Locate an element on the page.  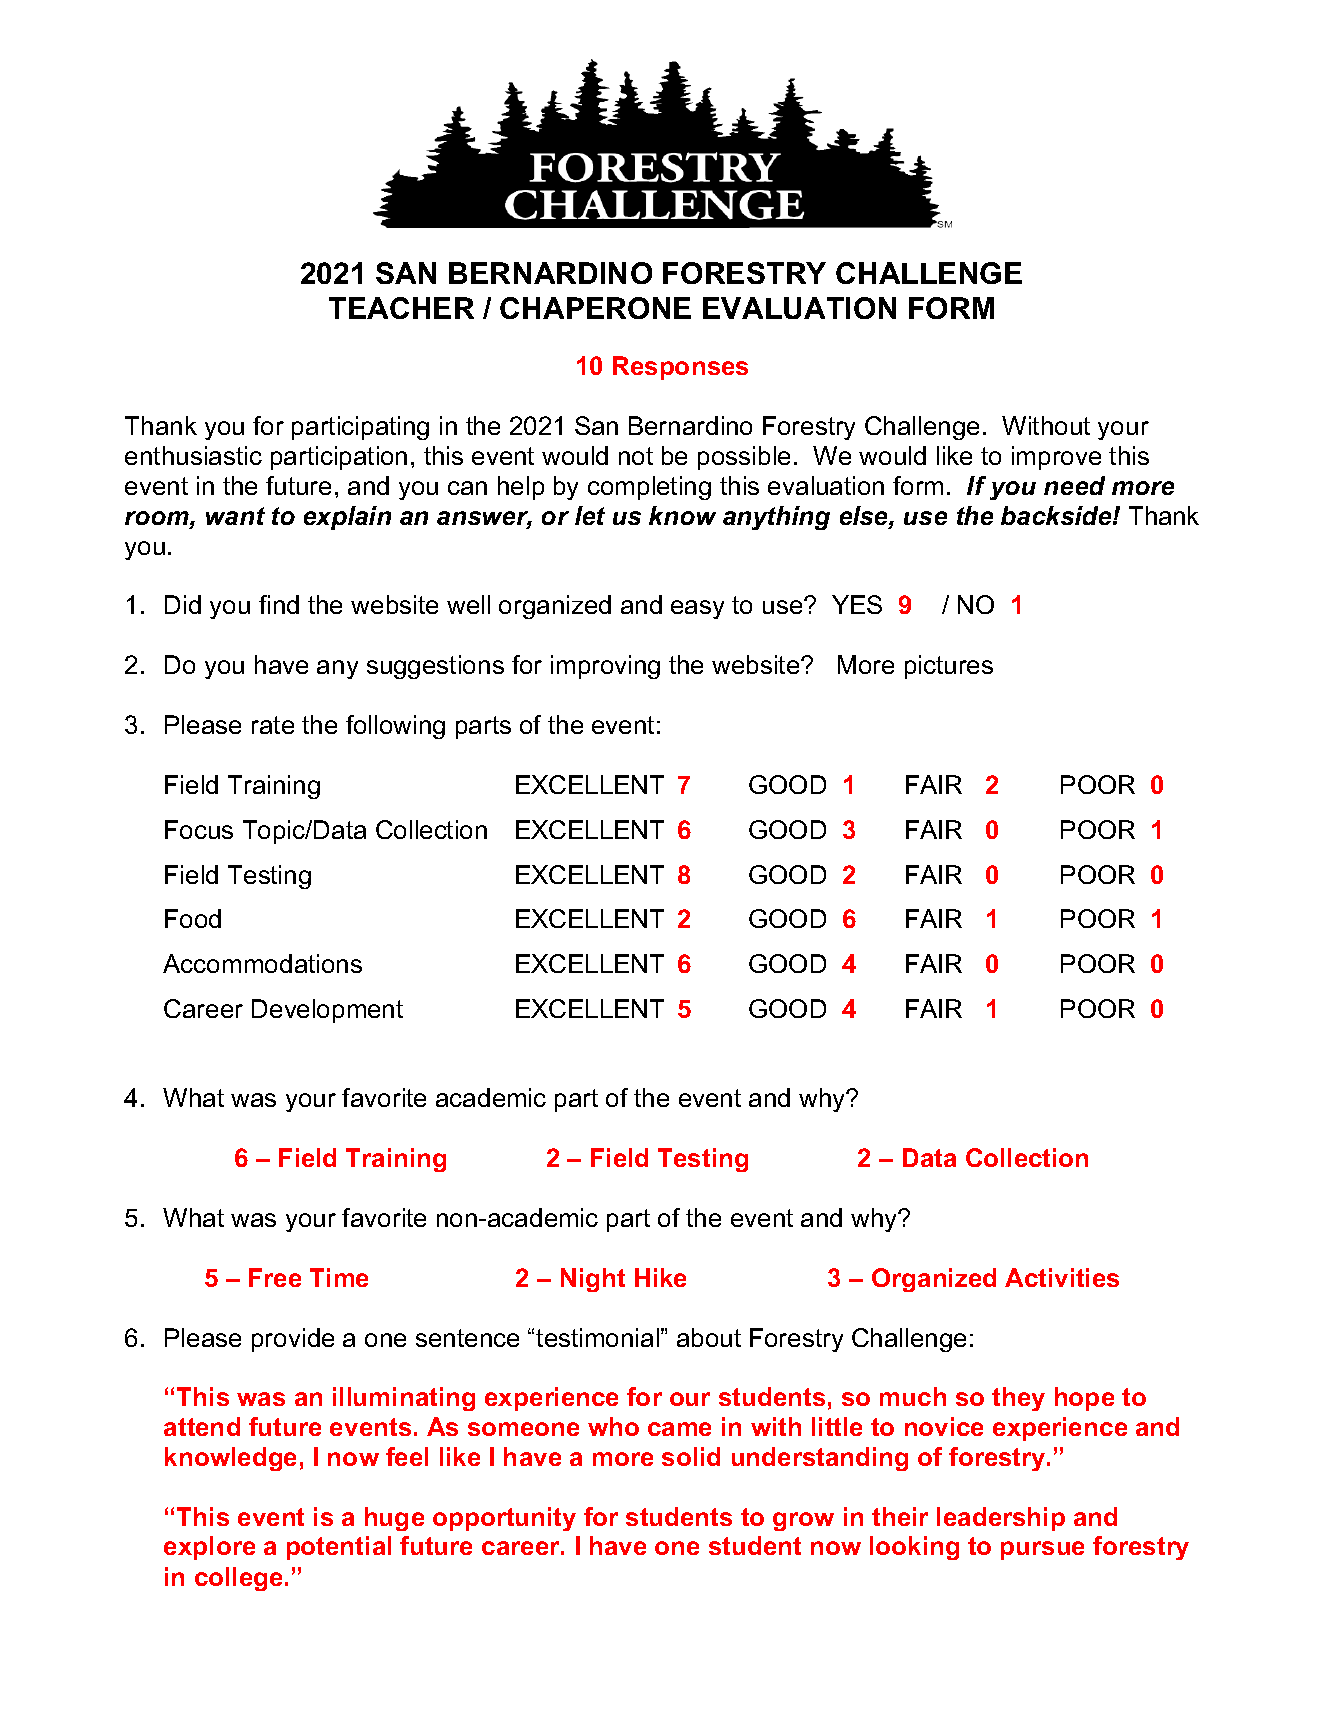
pictures is located at coordinates (949, 667).
